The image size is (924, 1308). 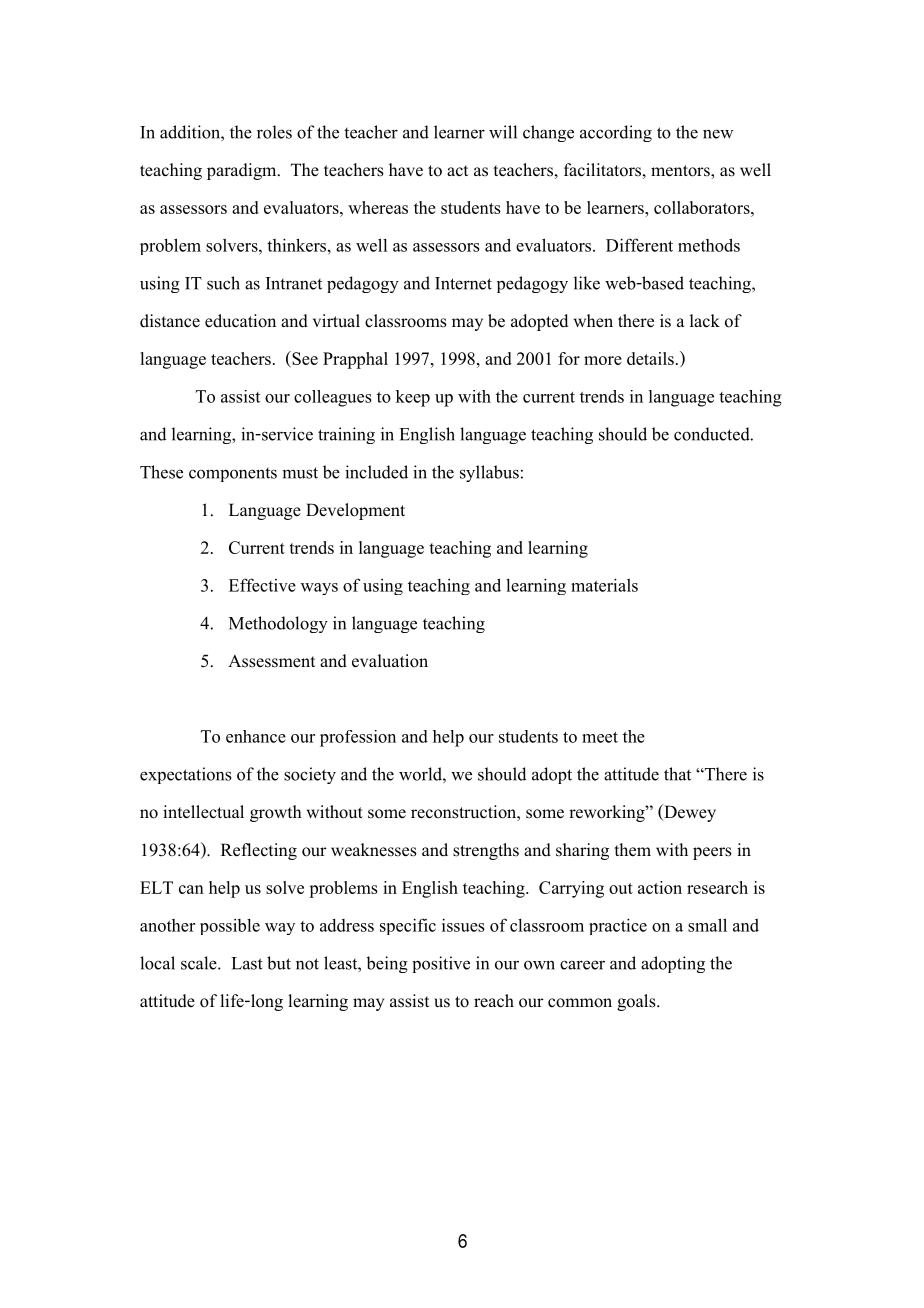 What do you see at coordinates (503, 132) in the document?
I see `will` at bounding box center [503, 132].
